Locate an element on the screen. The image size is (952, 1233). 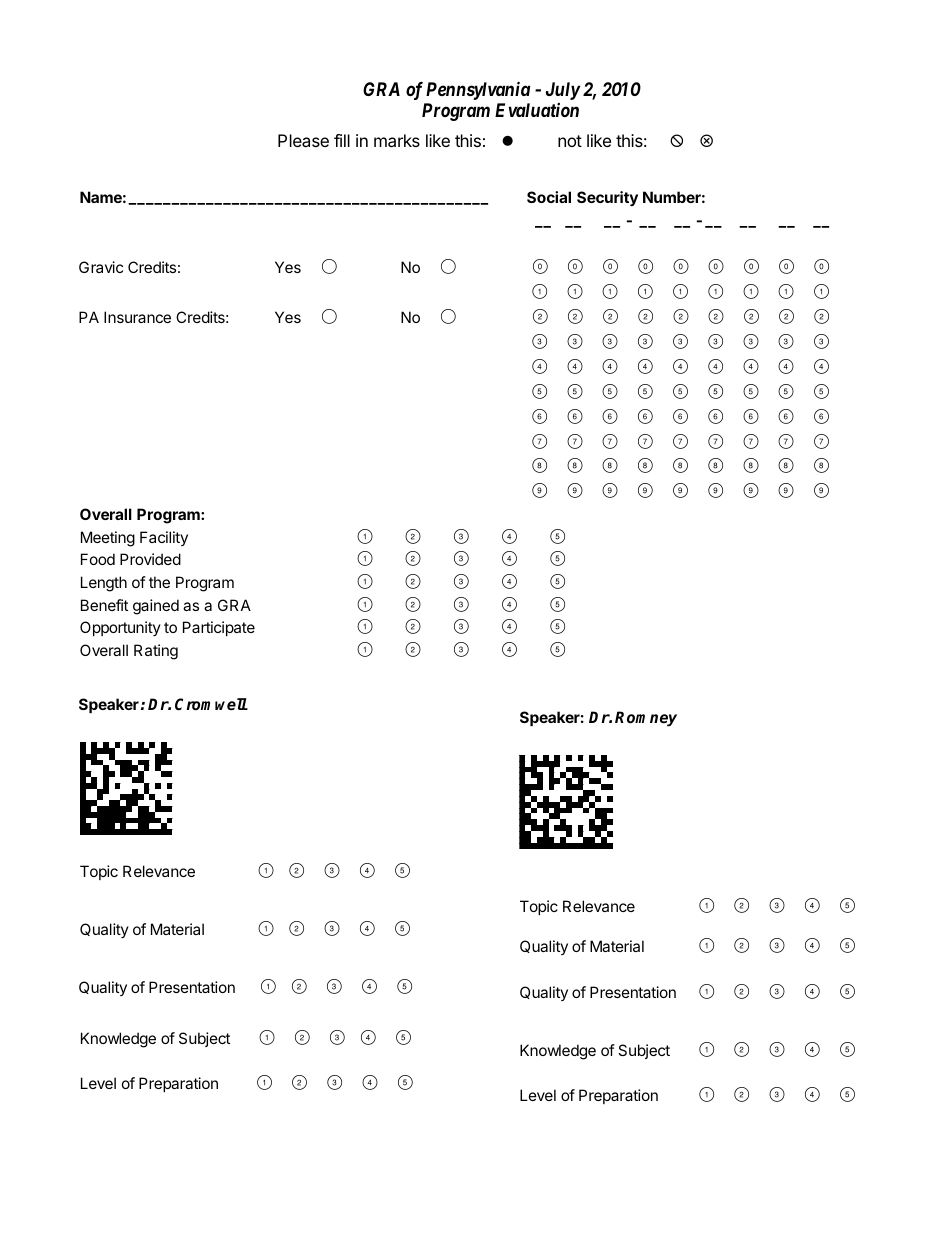
Facility is located at coordinates (164, 538).
